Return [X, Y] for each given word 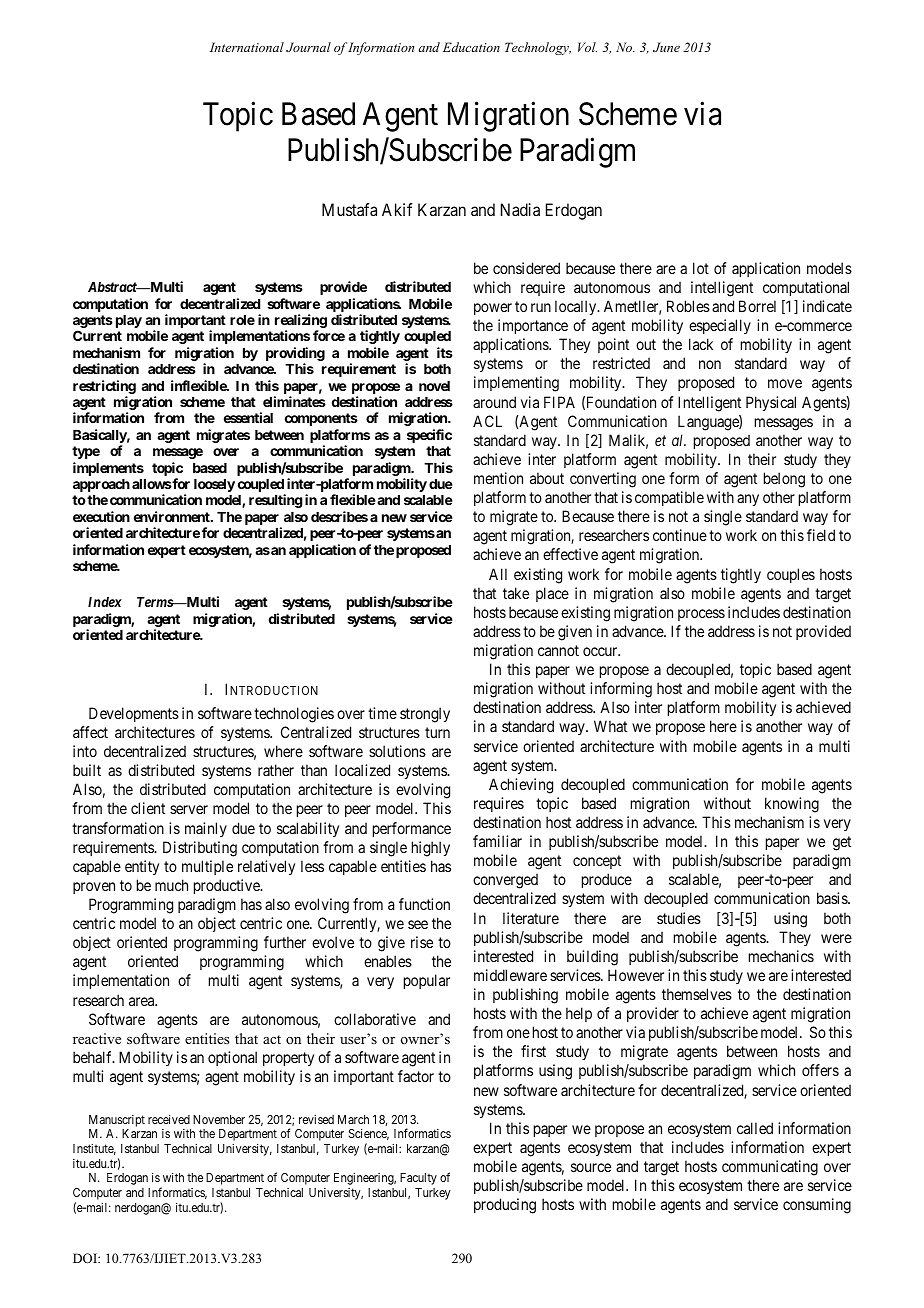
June [666, 47]
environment [173, 516]
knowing [792, 805]
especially [720, 326]
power [493, 309]
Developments [134, 714]
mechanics [781, 956]
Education [471, 47]
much [171, 885]
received [169, 1119]
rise [422, 942]
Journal [308, 47]
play [129, 321]
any [748, 500]
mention [498, 478]
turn [437, 732]
